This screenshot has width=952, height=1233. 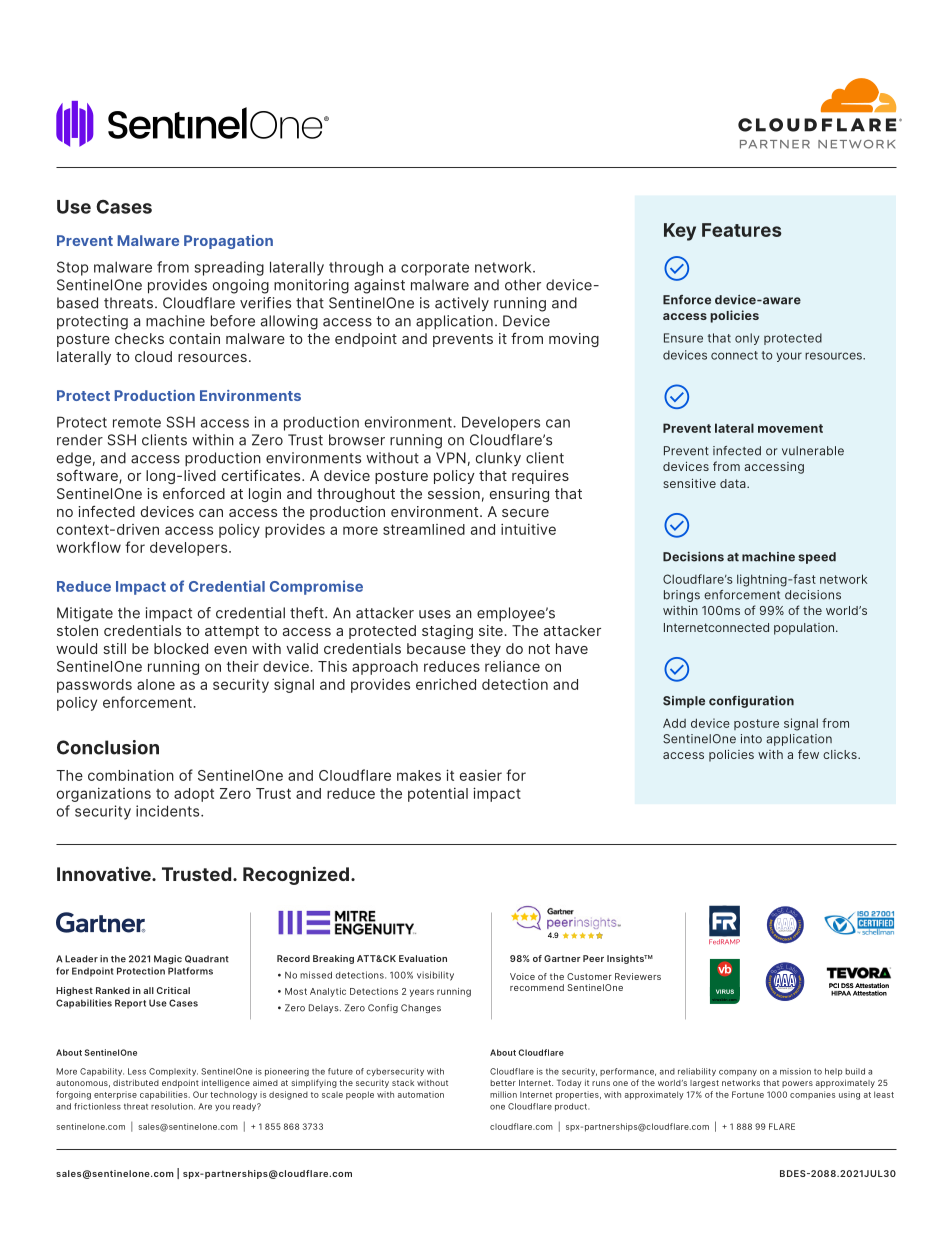 What do you see at coordinates (435, 269) in the screenshot?
I see `corporate` at bounding box center [435, 269].
